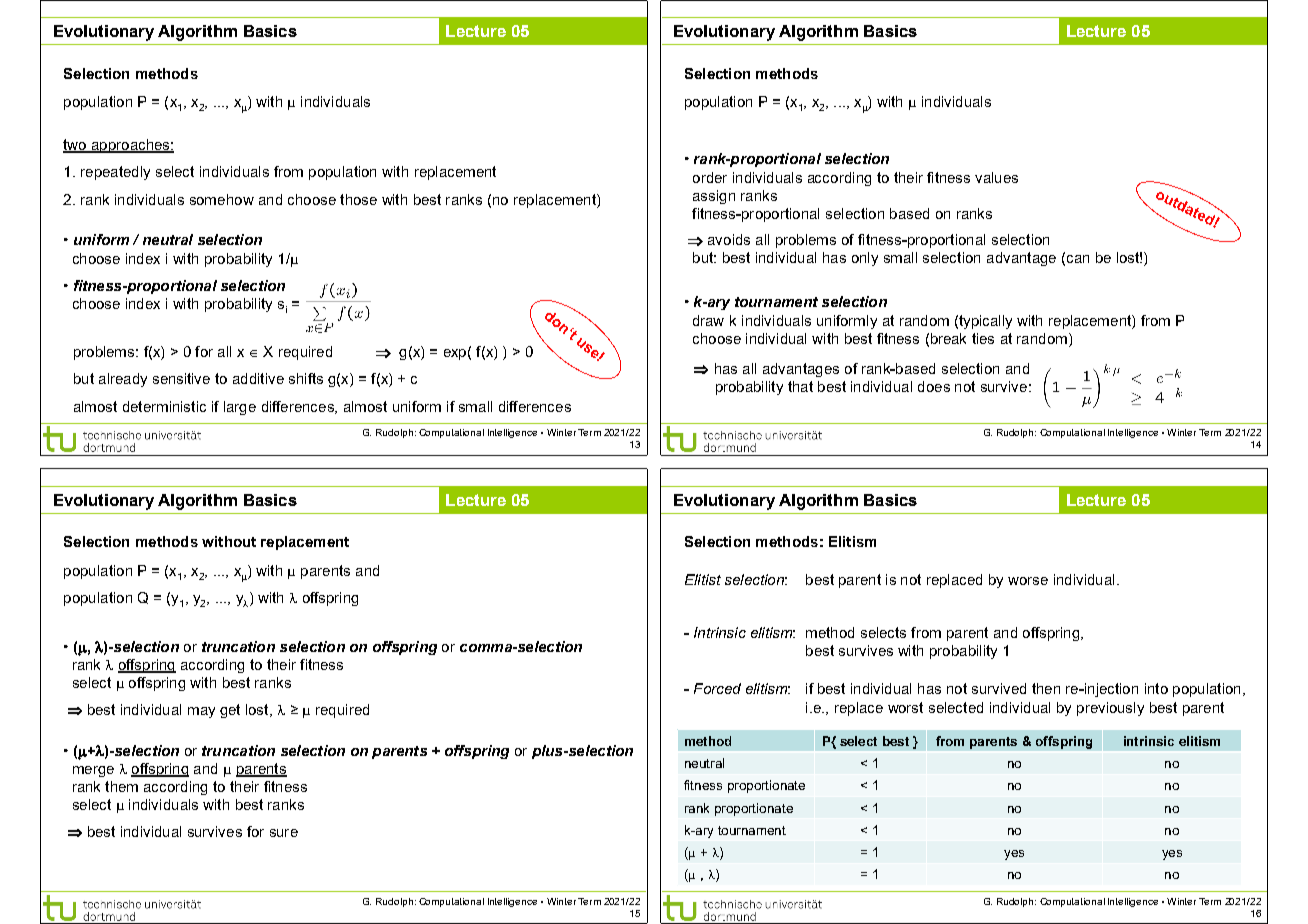 The width and height of the screenshot is (1308, 924). Describe the element at coordinates (284, 833) in the screenshot. I see `sure` at that location.
